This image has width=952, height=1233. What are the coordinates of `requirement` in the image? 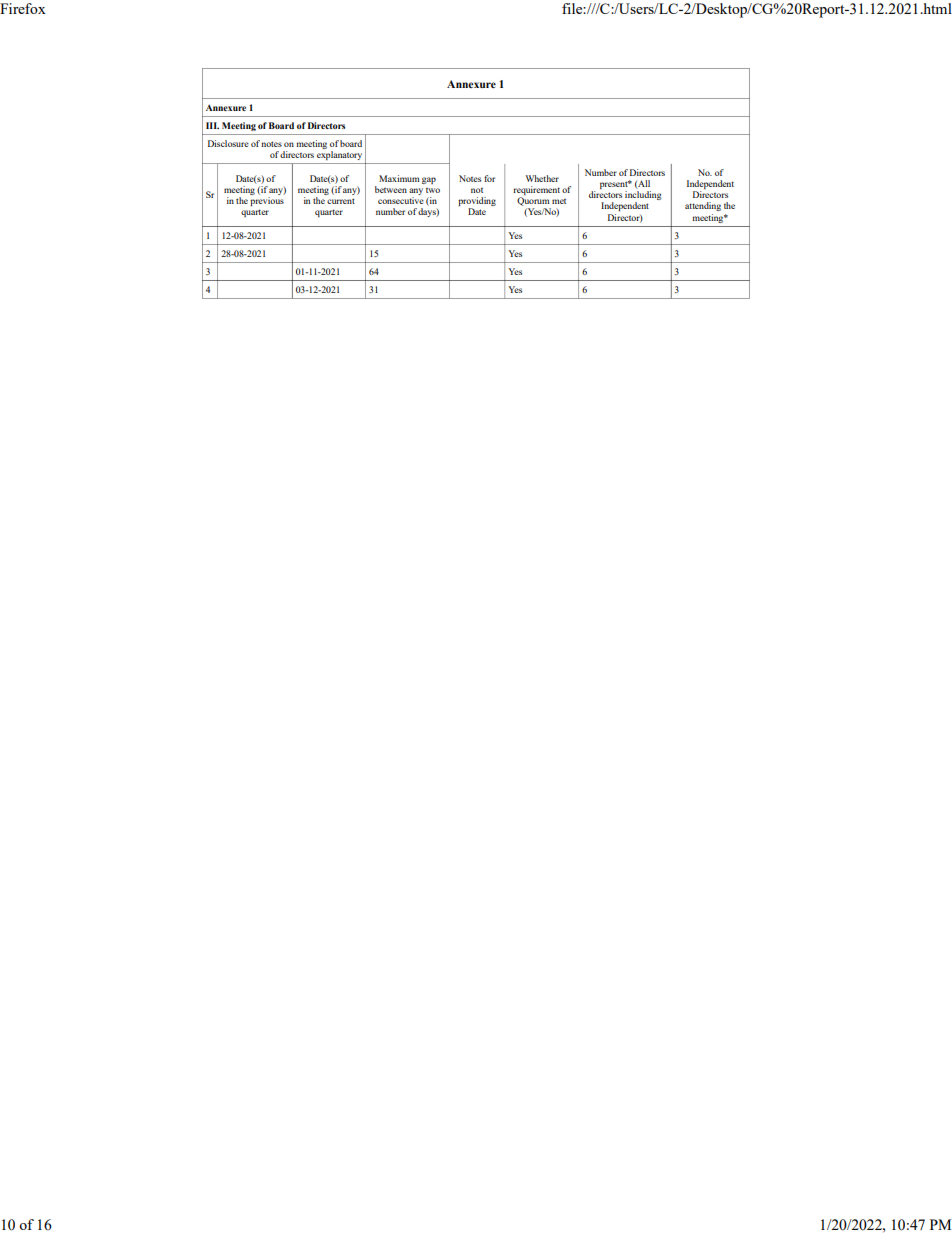 It's located at (538, 190).
